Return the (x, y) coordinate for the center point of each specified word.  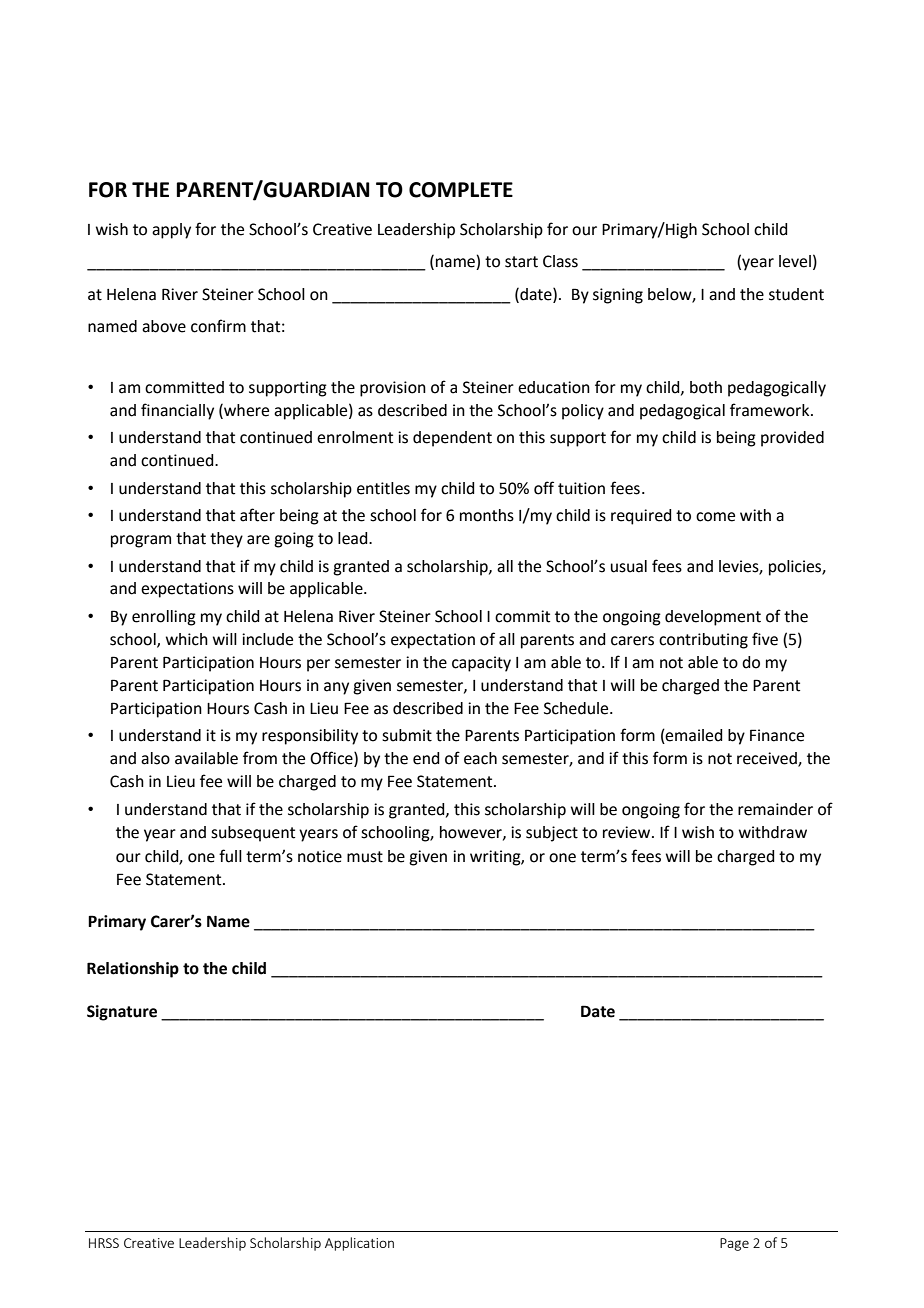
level (795, 261)
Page (734, 1244)
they (226, 540)
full (230, 856)
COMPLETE (461, 190)
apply (171, 231)
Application (359, 1244)
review (628, 832)
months (487, 515)
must (365, 857)
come (715, 517)
